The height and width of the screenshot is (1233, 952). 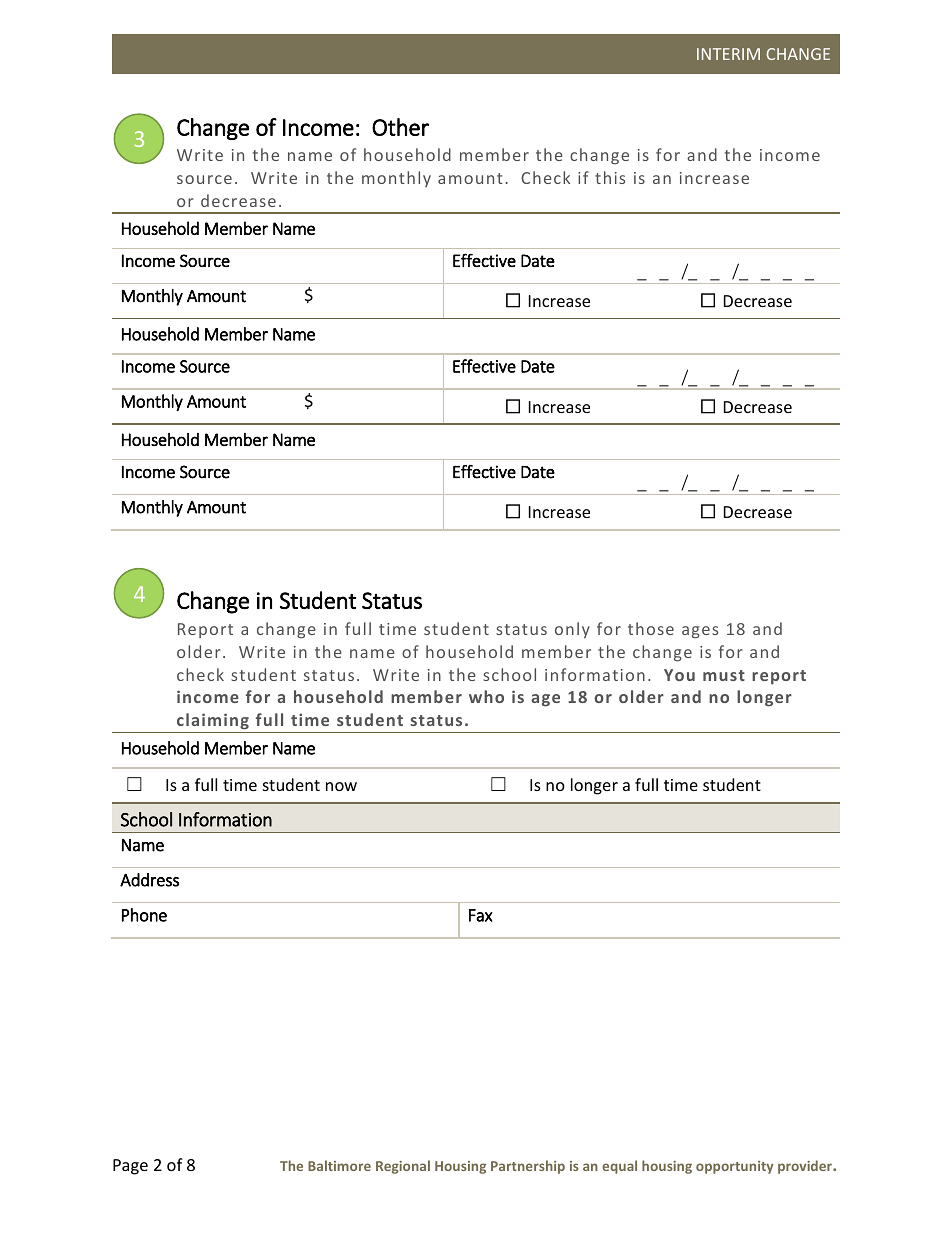 I want to click on ages, so click(x=700, y=632).
